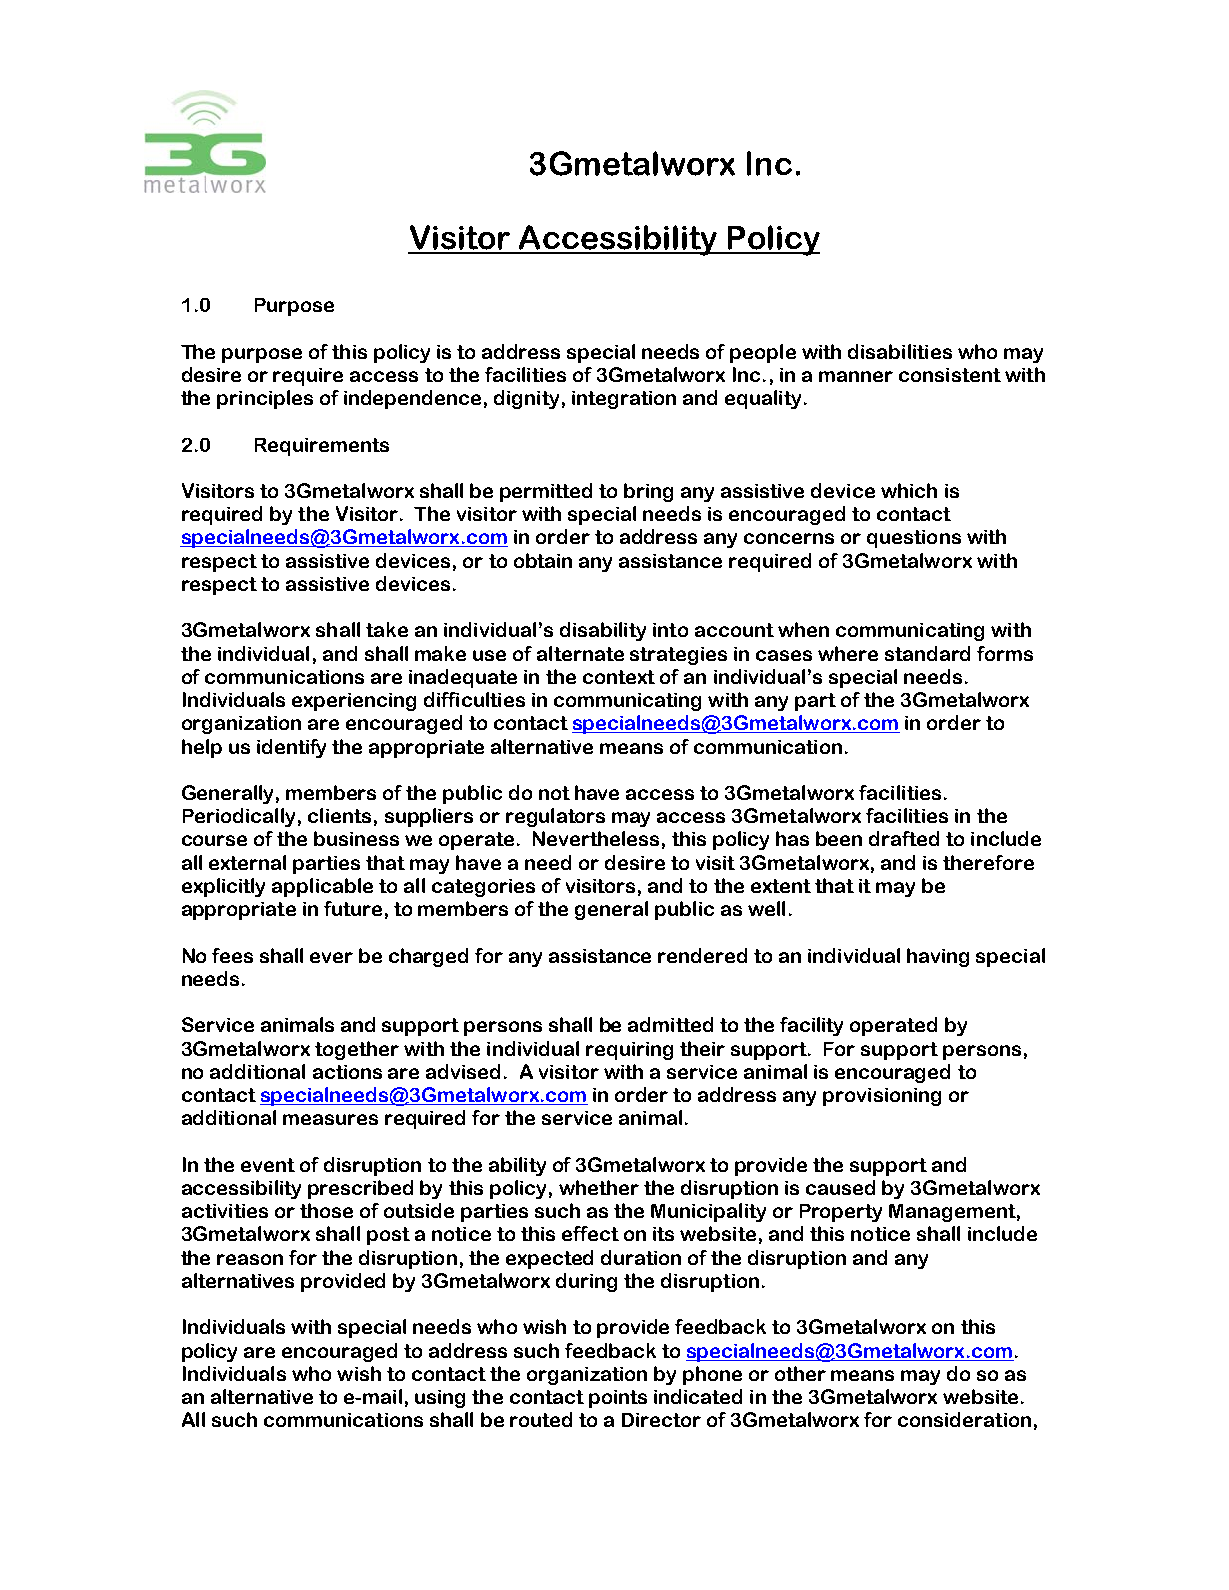 The height and width of the document is (1590, 1229). Describe the element at coordinates (265, 399) in the document. I see `principles` at that location.
